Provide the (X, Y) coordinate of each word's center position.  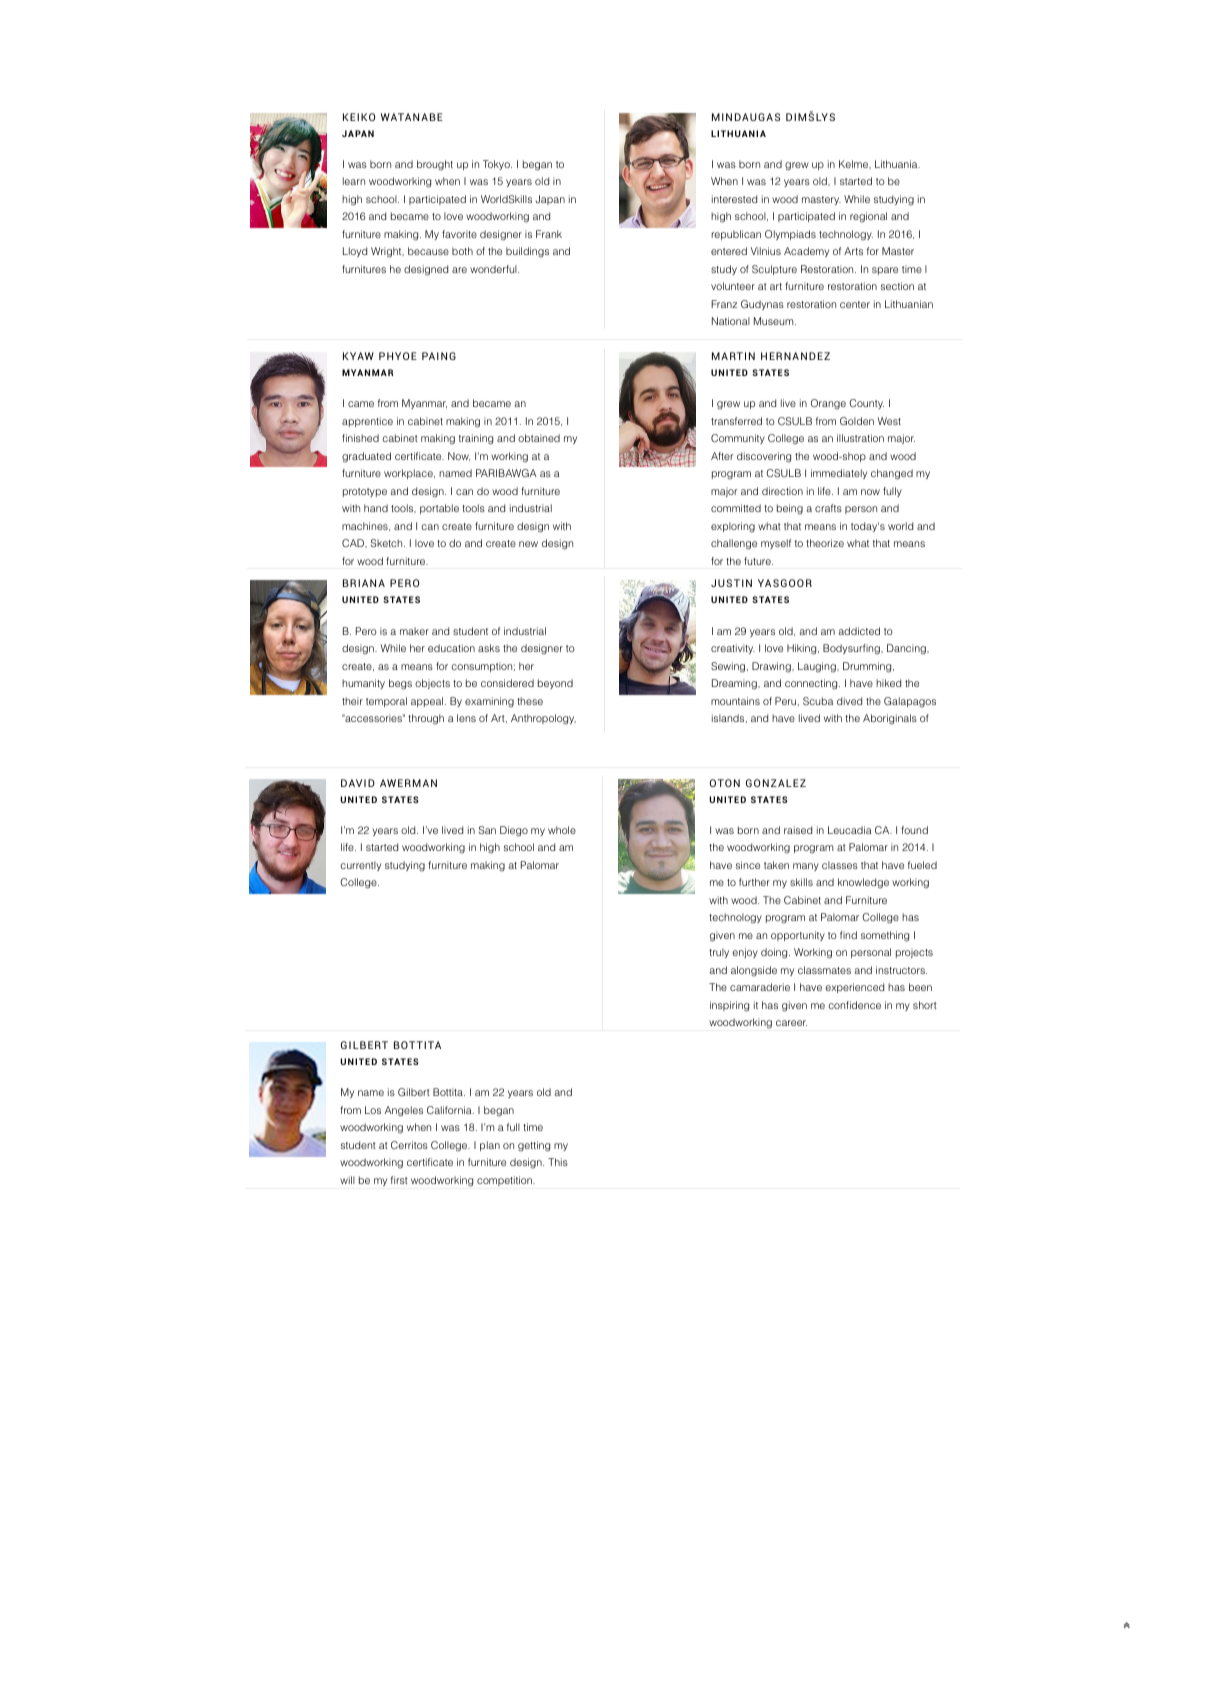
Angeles (404, 1111)
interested (734, 199)
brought (435, 165)
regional (868, 217)
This (558, 1162)
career (791, 1023)
